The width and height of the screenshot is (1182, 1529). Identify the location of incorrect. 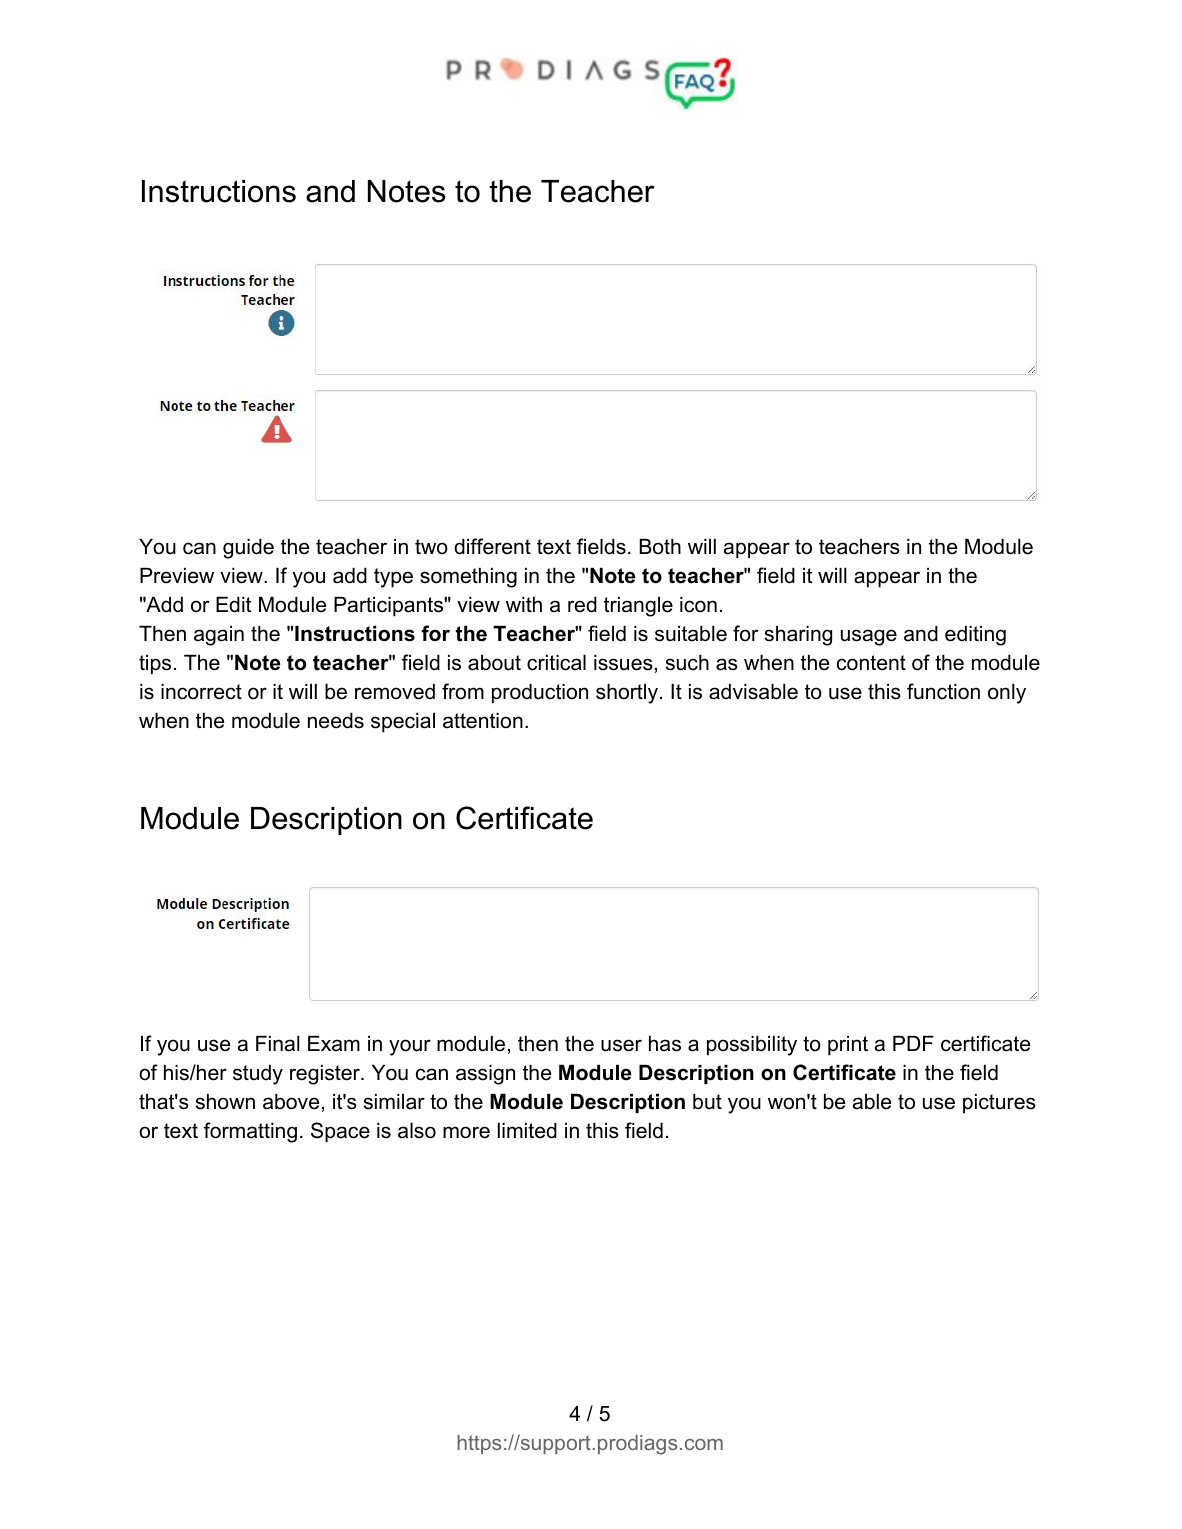
(201, 692).
